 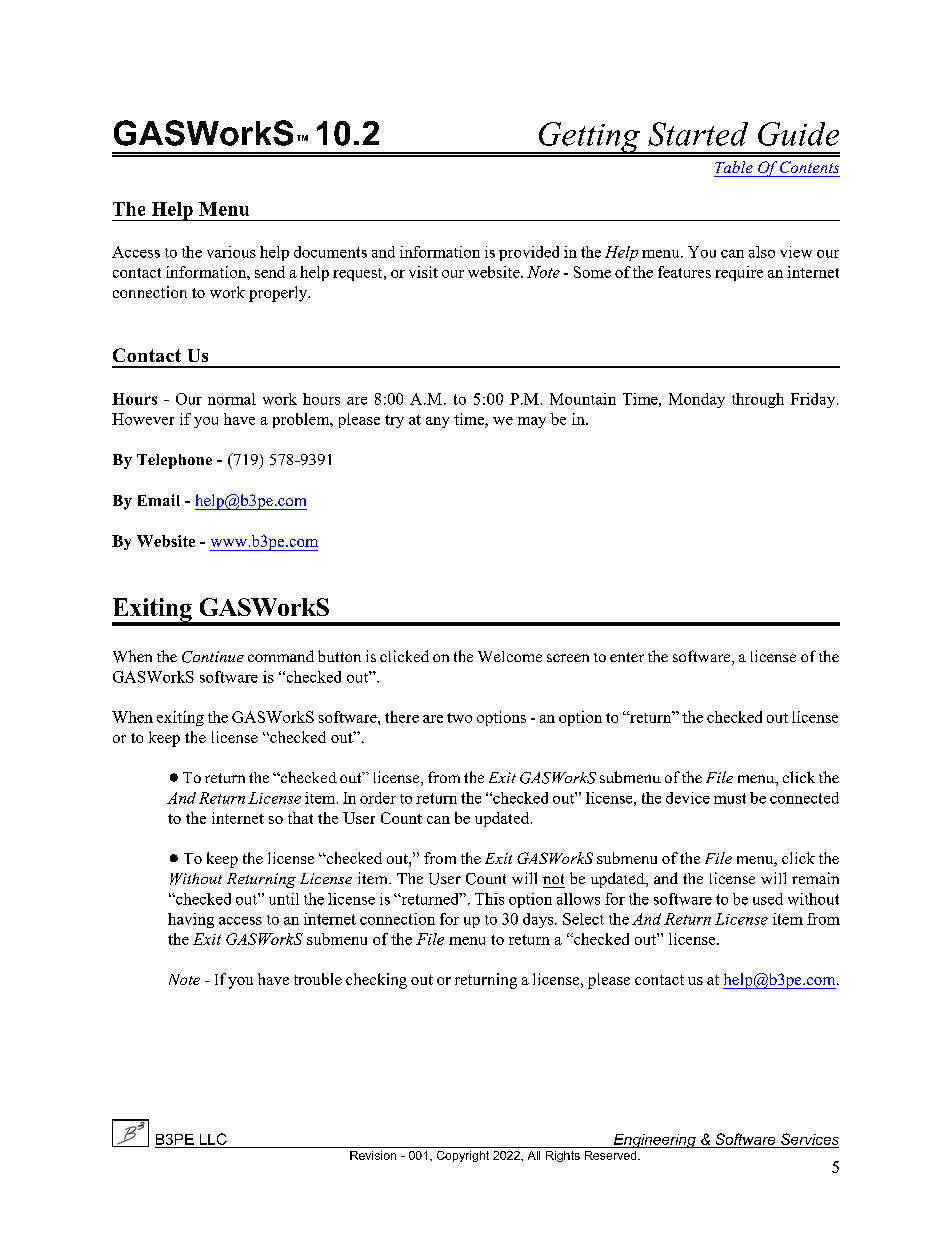 What do you see at coordinates (768, 899) in the screenshot?
I see `used` at bounding box center [768, 899].
